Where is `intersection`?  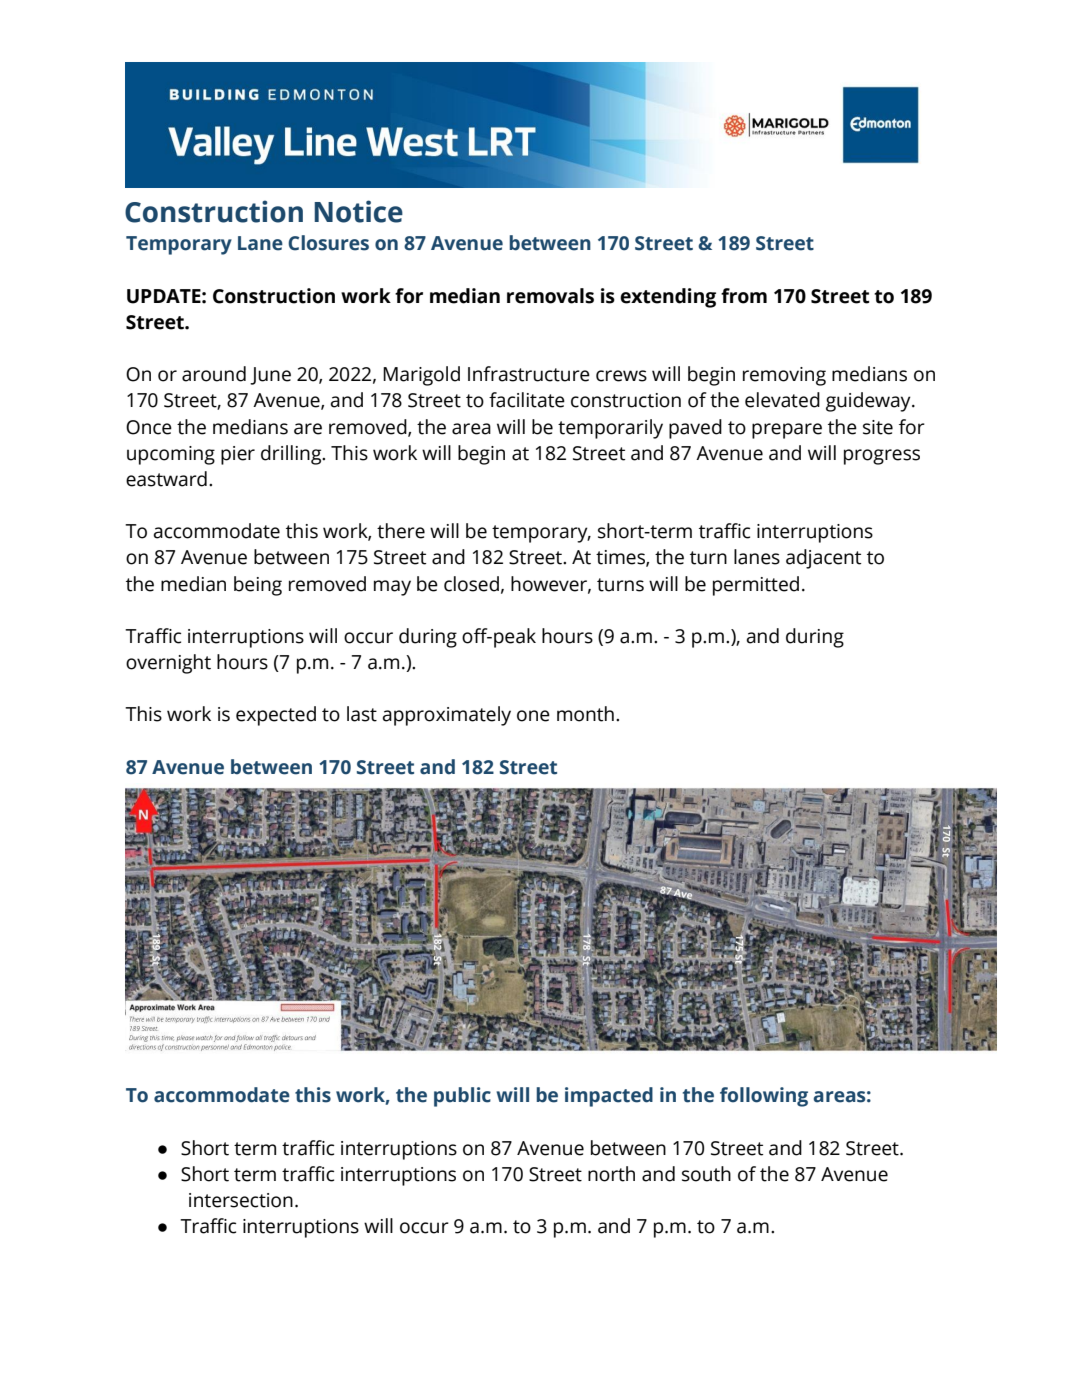
intersection is located at coordinates (241, 1200).
